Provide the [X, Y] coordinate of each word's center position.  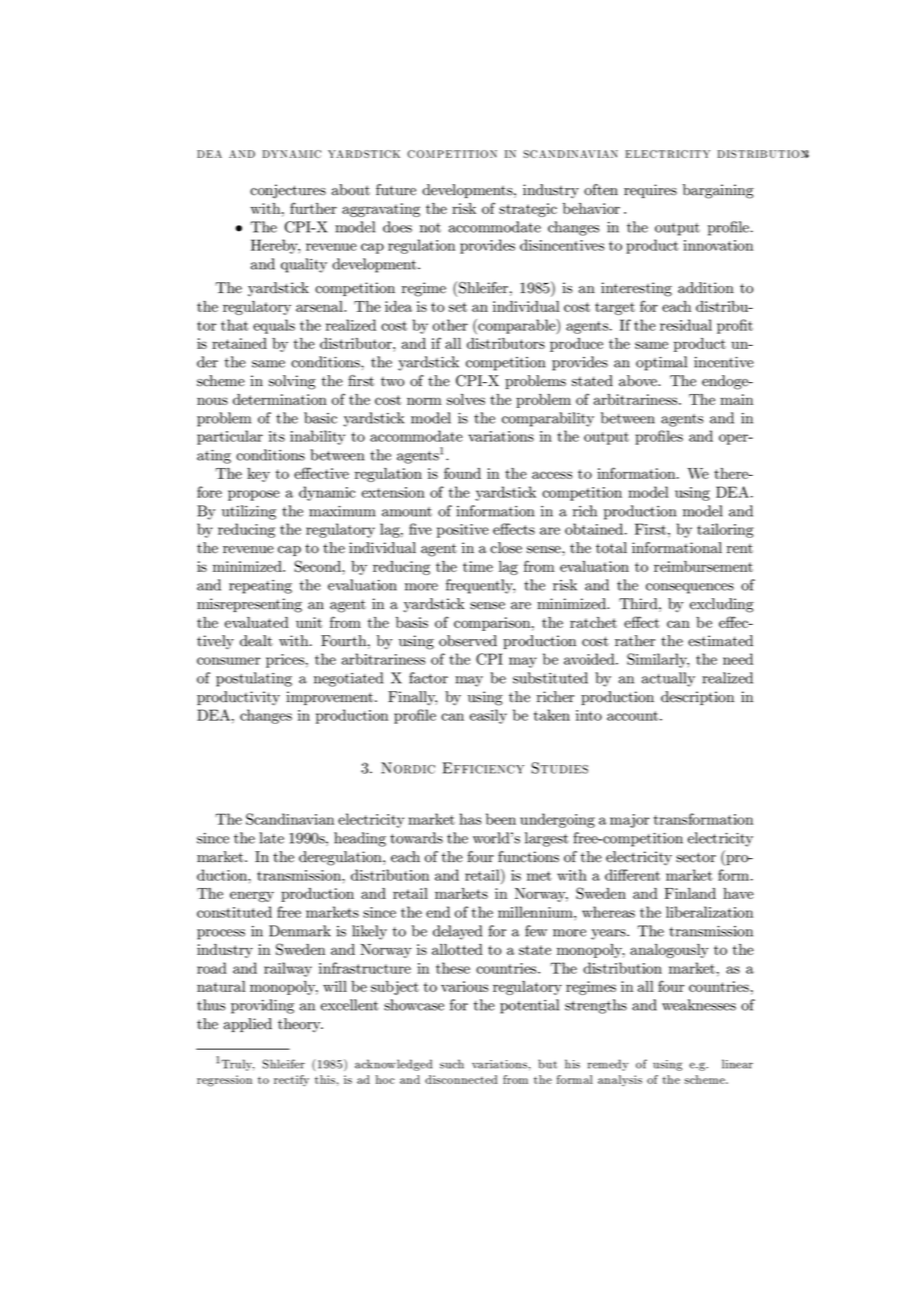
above [639, 381]
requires [650, 191]
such [452, 1064]
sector [696, 857]
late [271, 838]
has [470, 819]
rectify [291, 1081]
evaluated [257, 622]
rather [635, 641]
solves [466, 399]
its [277, 436]
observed [468, 641]
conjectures [288, 191]
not [430, 228]
